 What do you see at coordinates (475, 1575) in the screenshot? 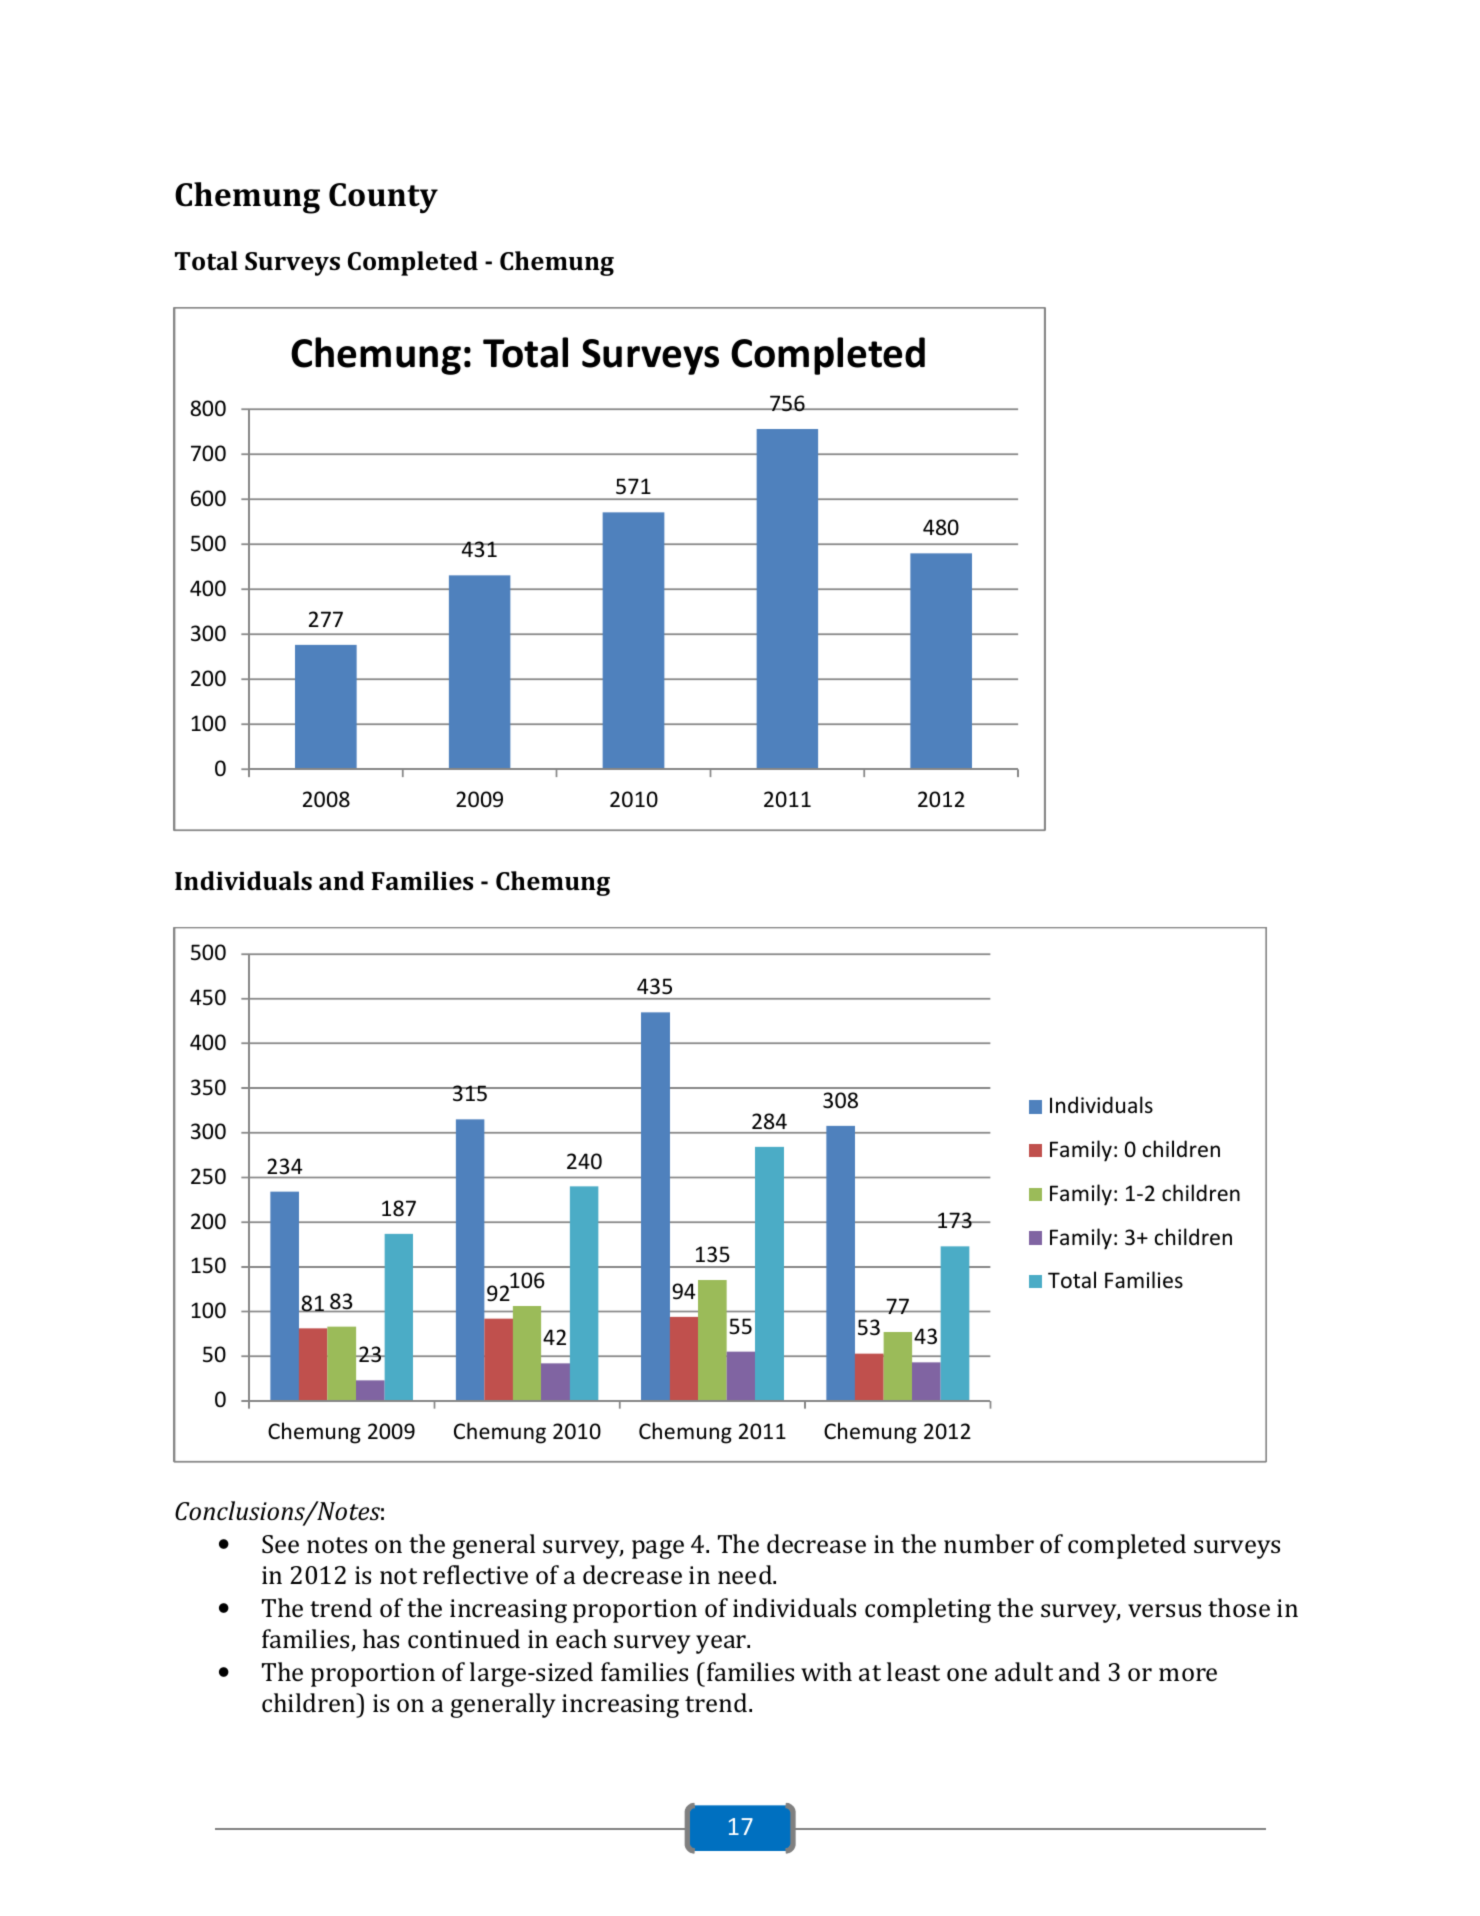
I see `reflective` at bounding box center [475, 1575].
